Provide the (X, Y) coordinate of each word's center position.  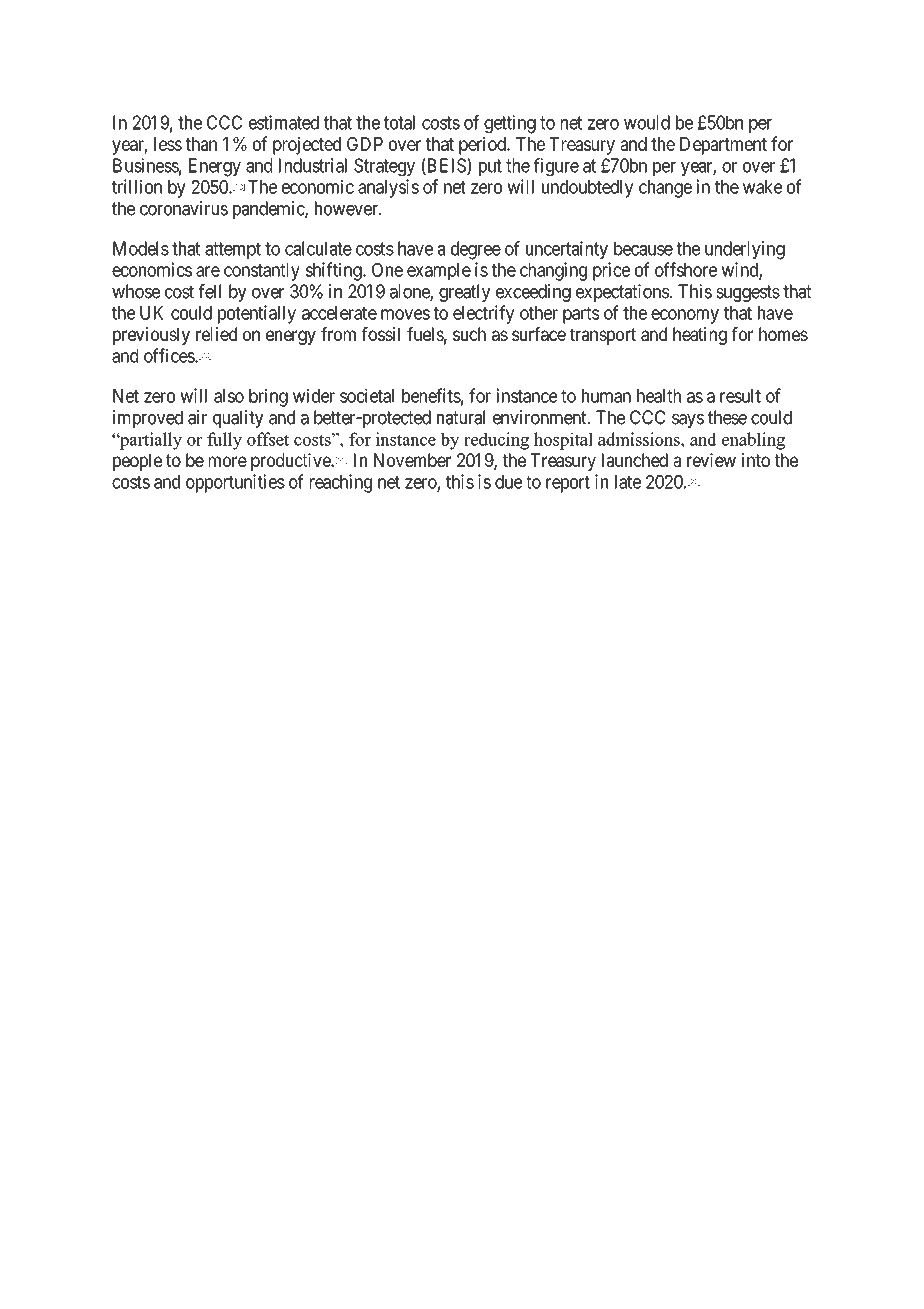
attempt (233, 250)
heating (700, 336)
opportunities (235, 483)
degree (476, 250)
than (201, 144)
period (483, 145)
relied (216, 334)
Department (723, 146)
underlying (745, 250)
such (469, 334)
